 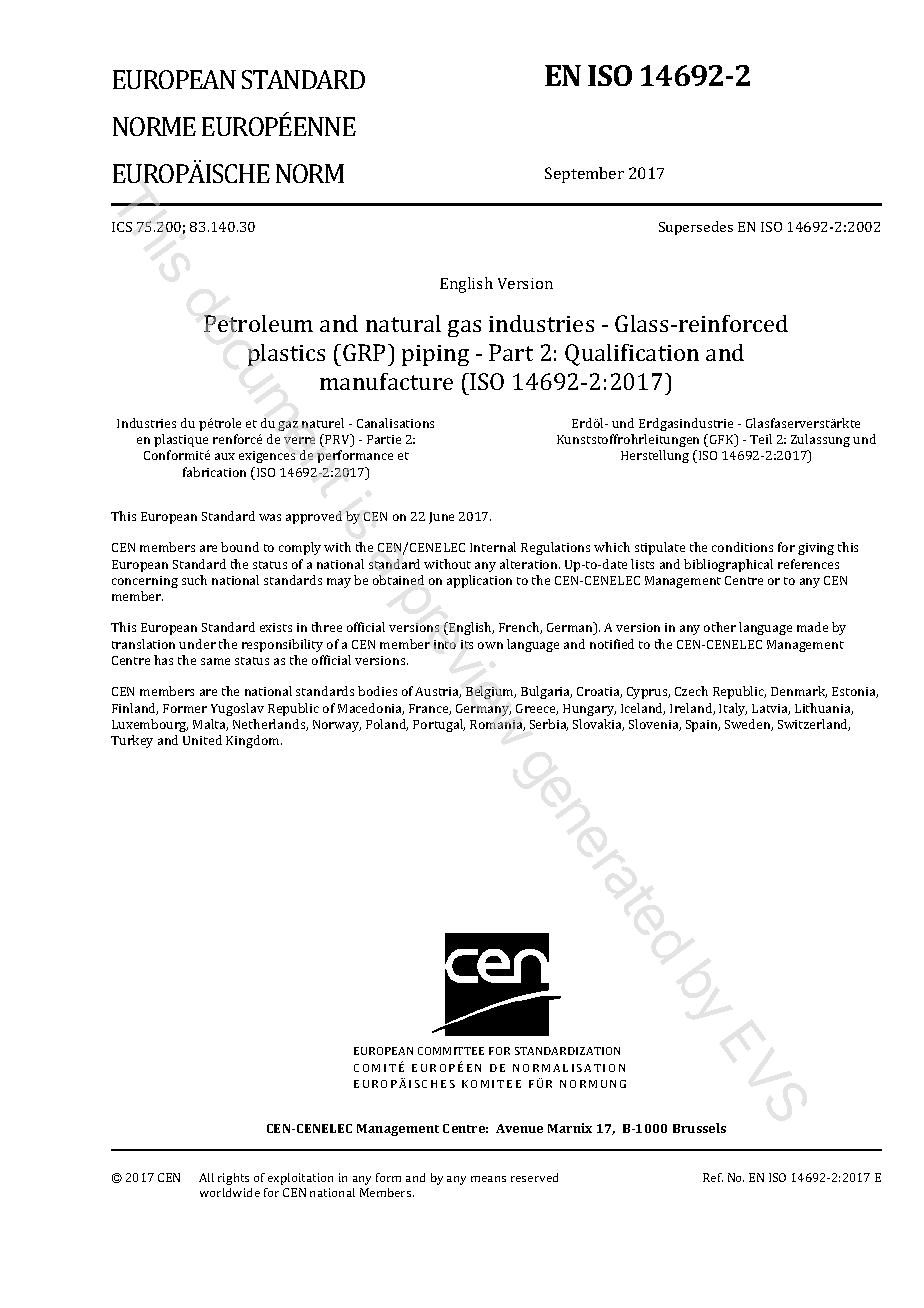 What do you see at coordinates (799, 692) in the document?
I see `Denmark` at bounding box center [799, 692].
